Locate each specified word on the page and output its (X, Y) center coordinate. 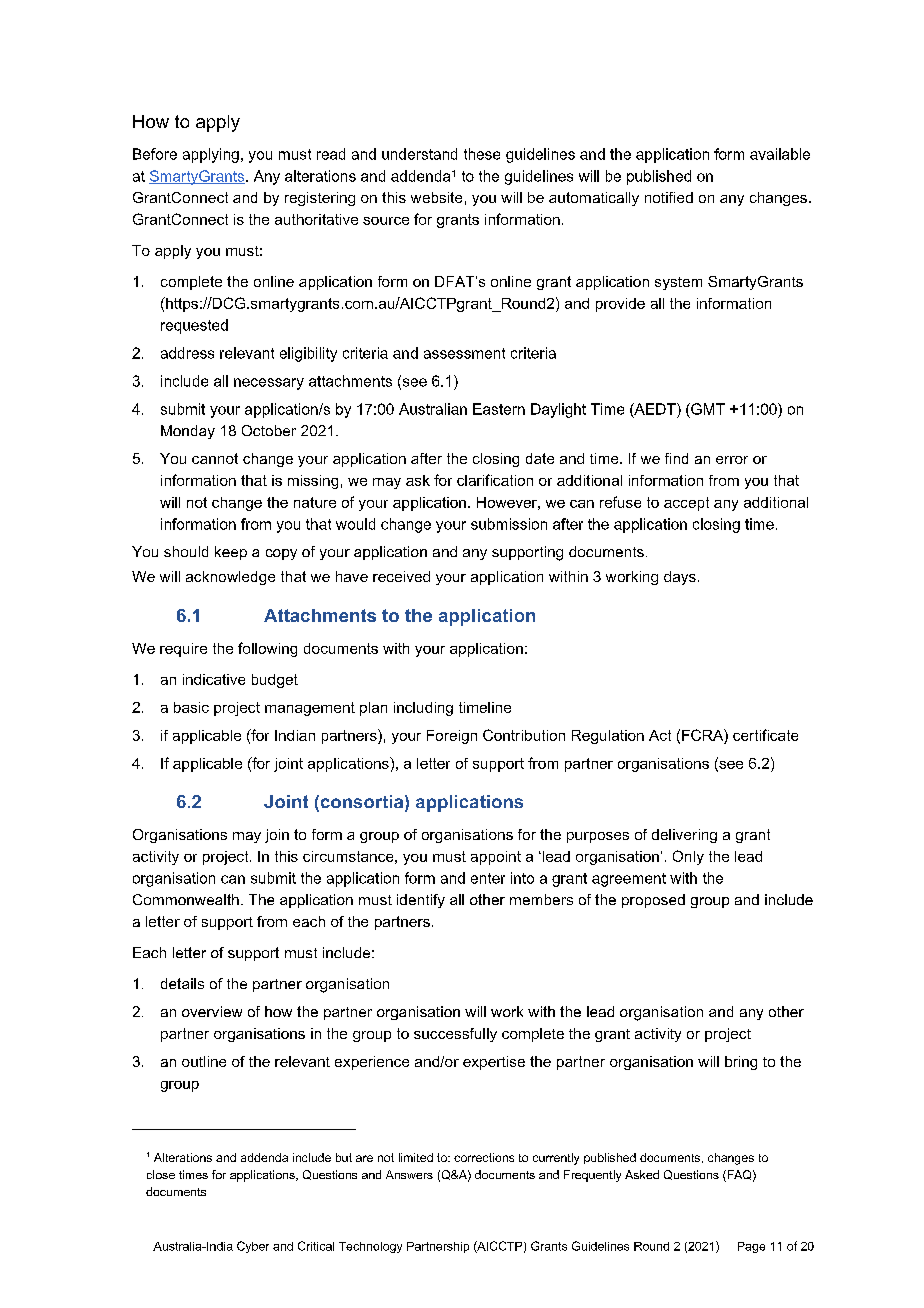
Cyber (253, 1247)
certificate (765, 735)
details (182, 983)
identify (421, 901)
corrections (484, 1157)
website (436, 197)
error (732, 460)
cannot (215, 458)
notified (669, 197)
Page (751, 1247)
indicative (214, 679)
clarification (495, 480)
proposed (653, 901)
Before (155, 154)
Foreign (452, 737)
